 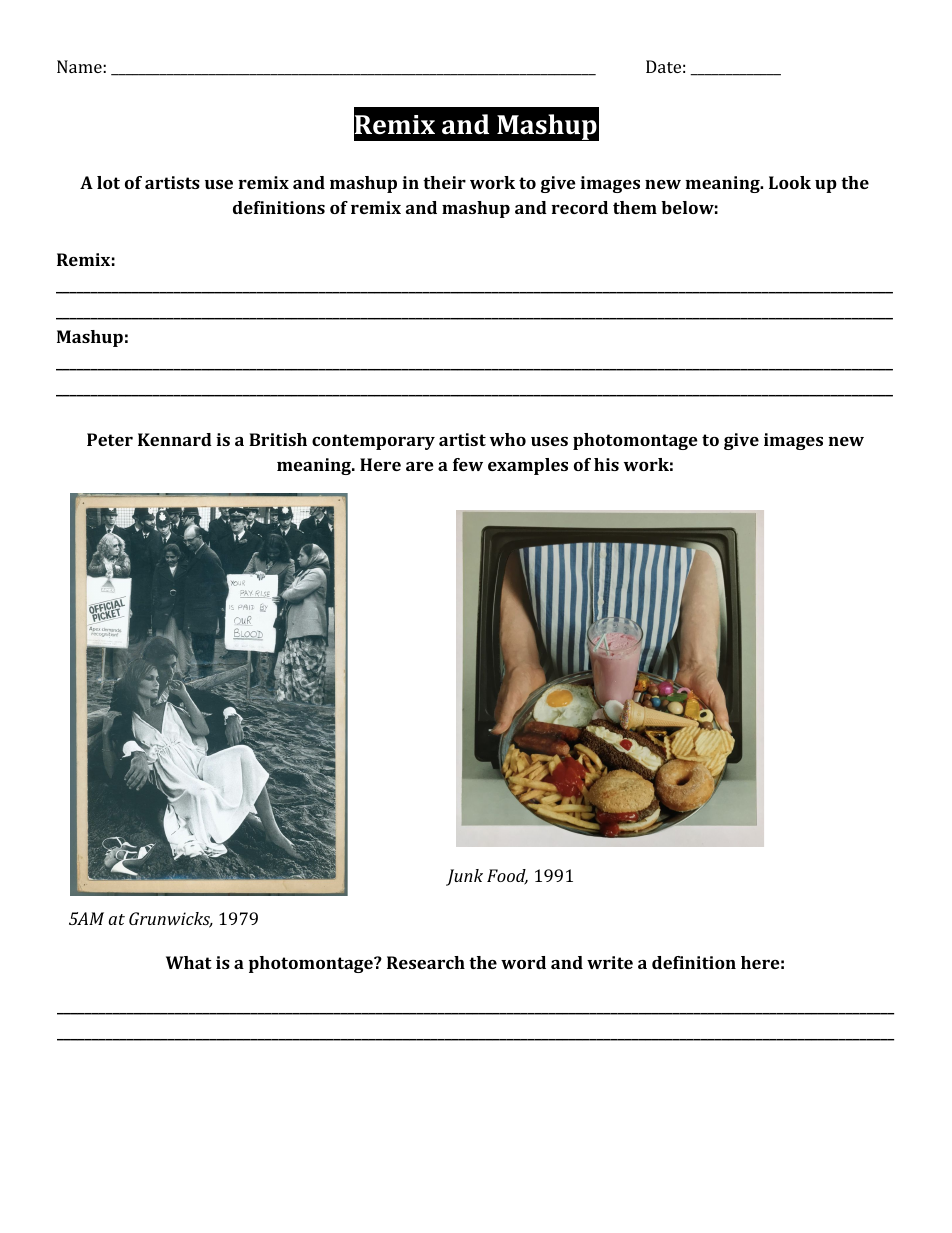 What do you see at coordinates (110, 439) in the screenshot?
I see `Peter` at bounding box center [110, 439].
